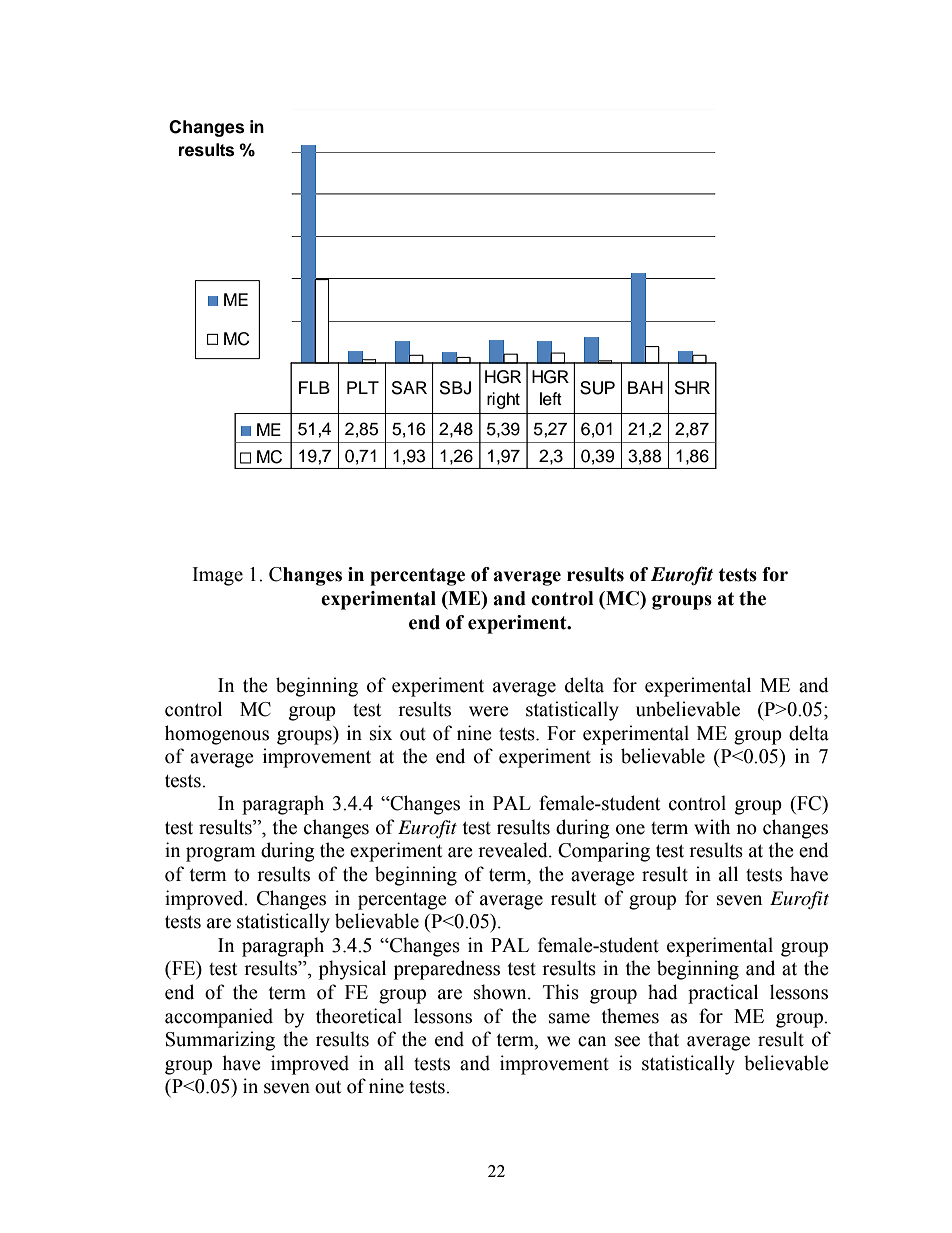 This screenshot has width=952, height=1233. Describe the element at coordinates (645, 387) in the screenshot. I see `BAH` at that location.
